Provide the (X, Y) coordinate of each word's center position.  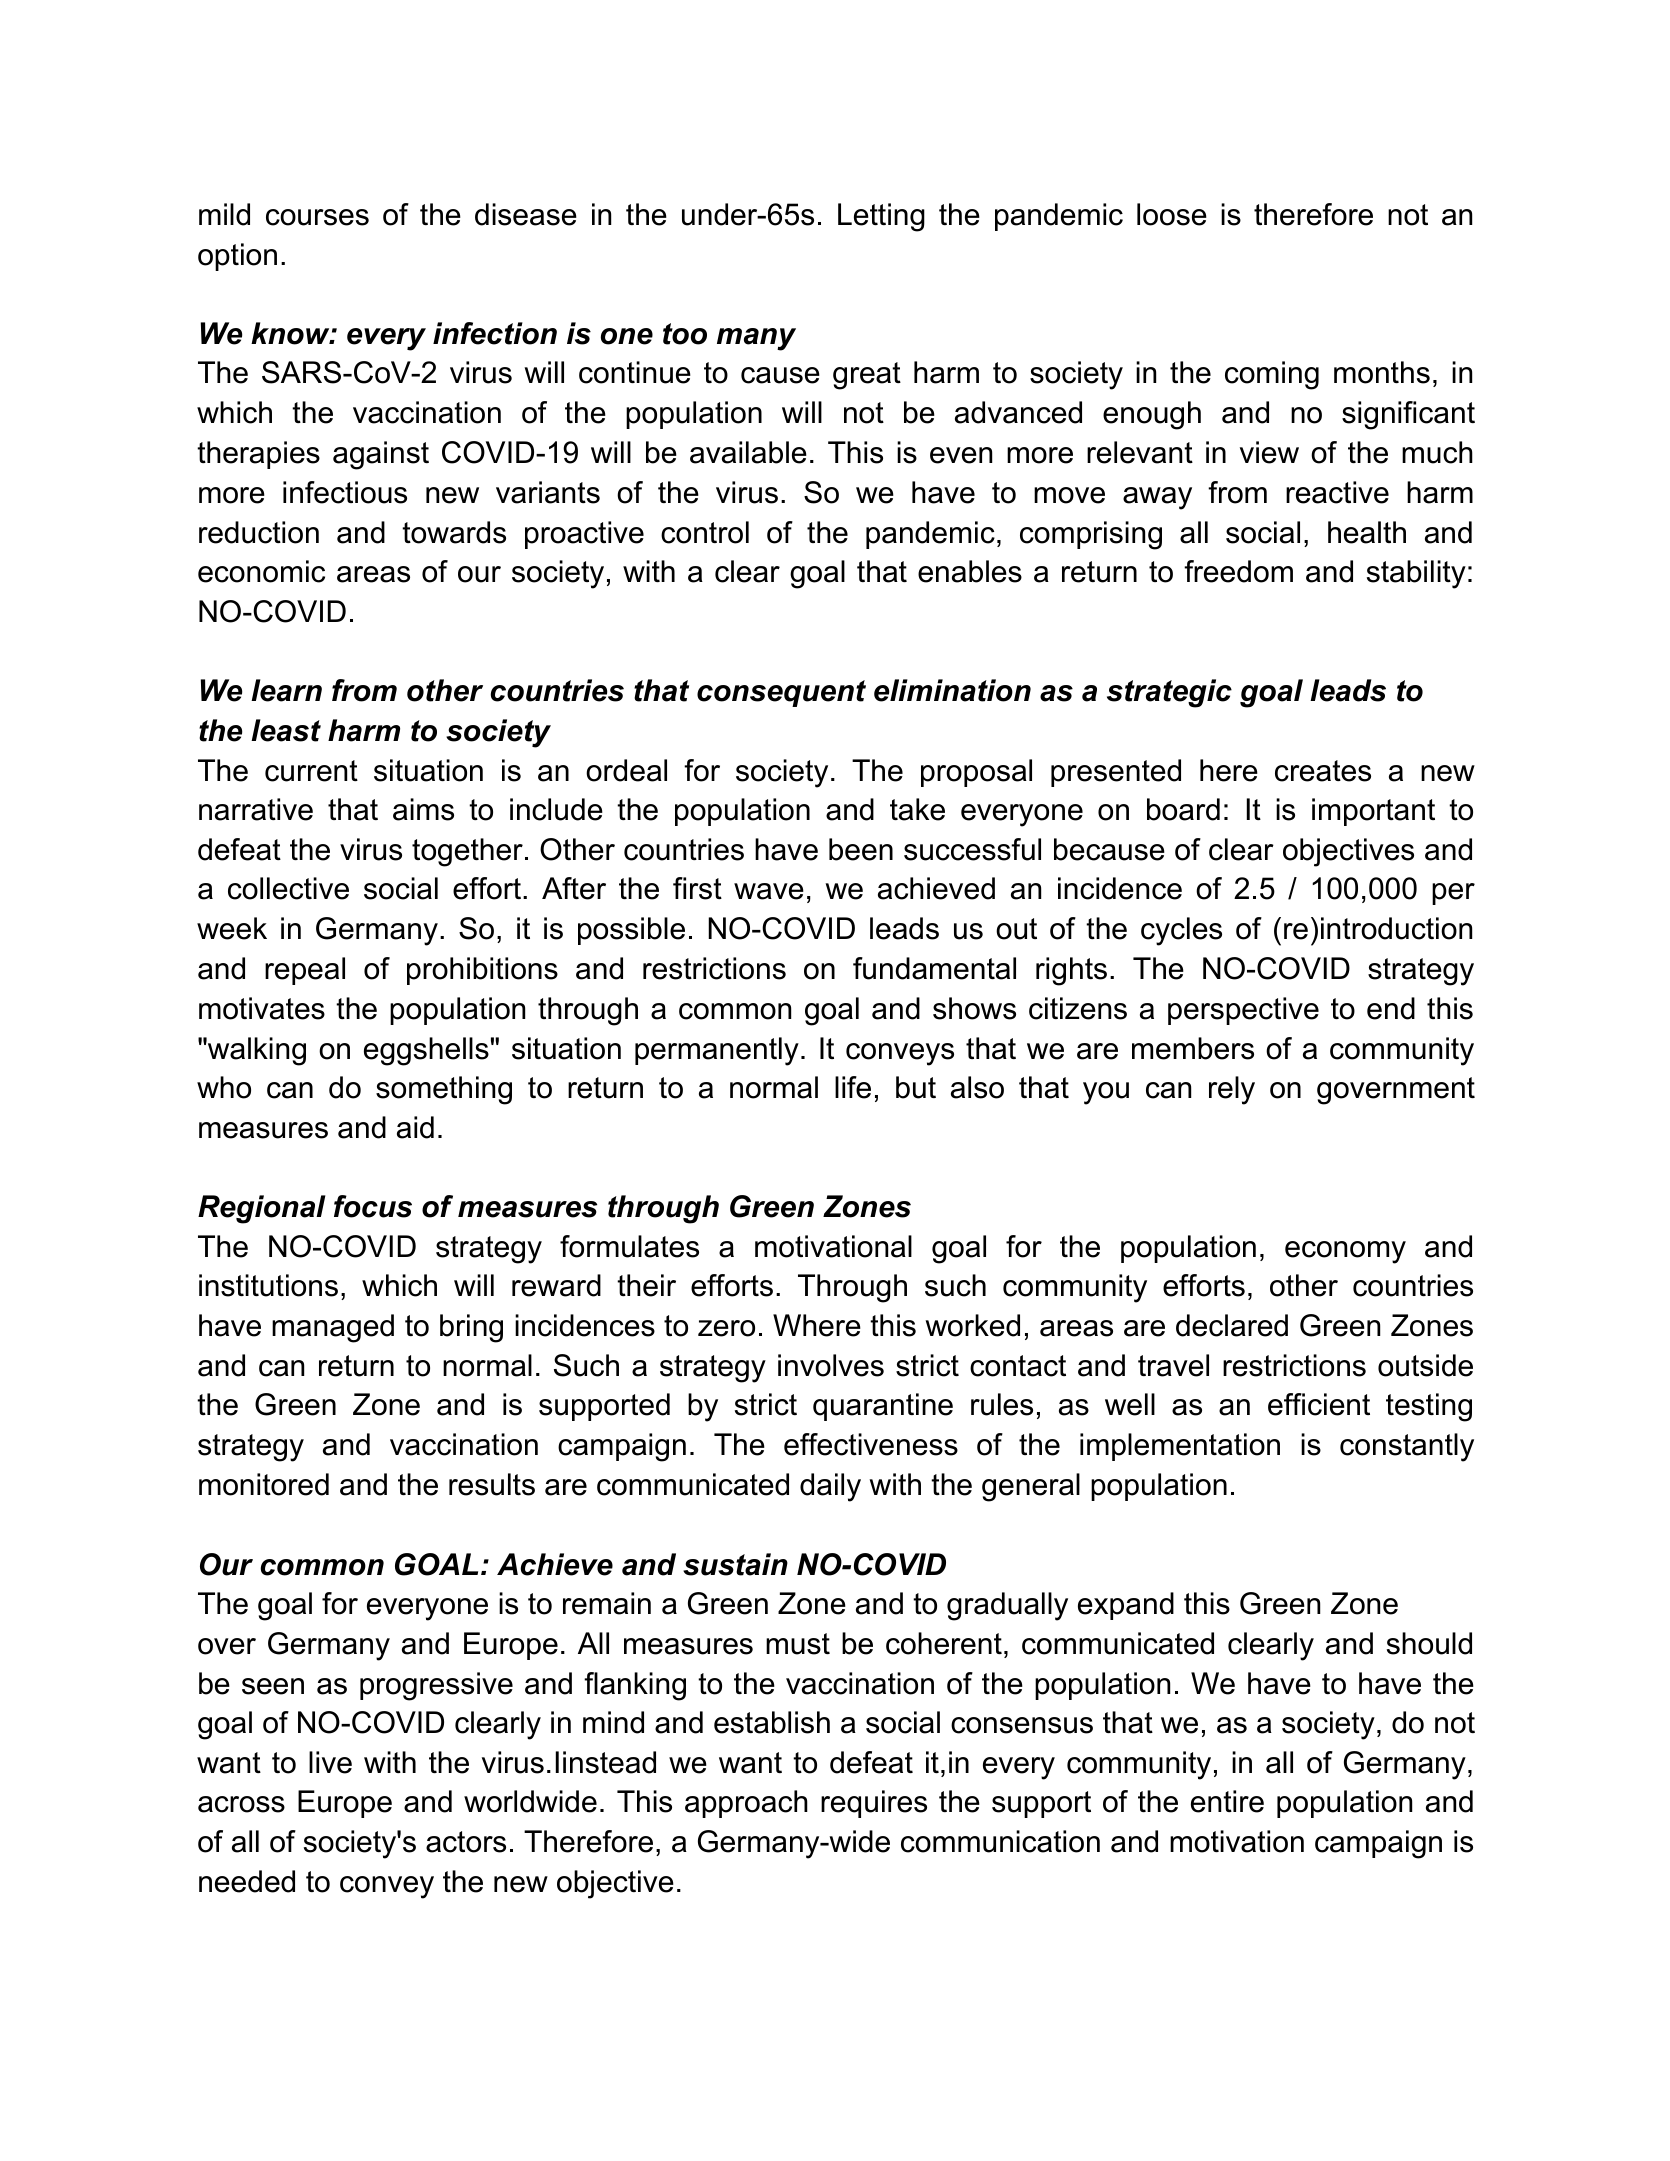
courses (317, 217)
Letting (881, 217)
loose (1172, 214)
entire (1227, 1801)
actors (466, 1842)
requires (874, 1804)
